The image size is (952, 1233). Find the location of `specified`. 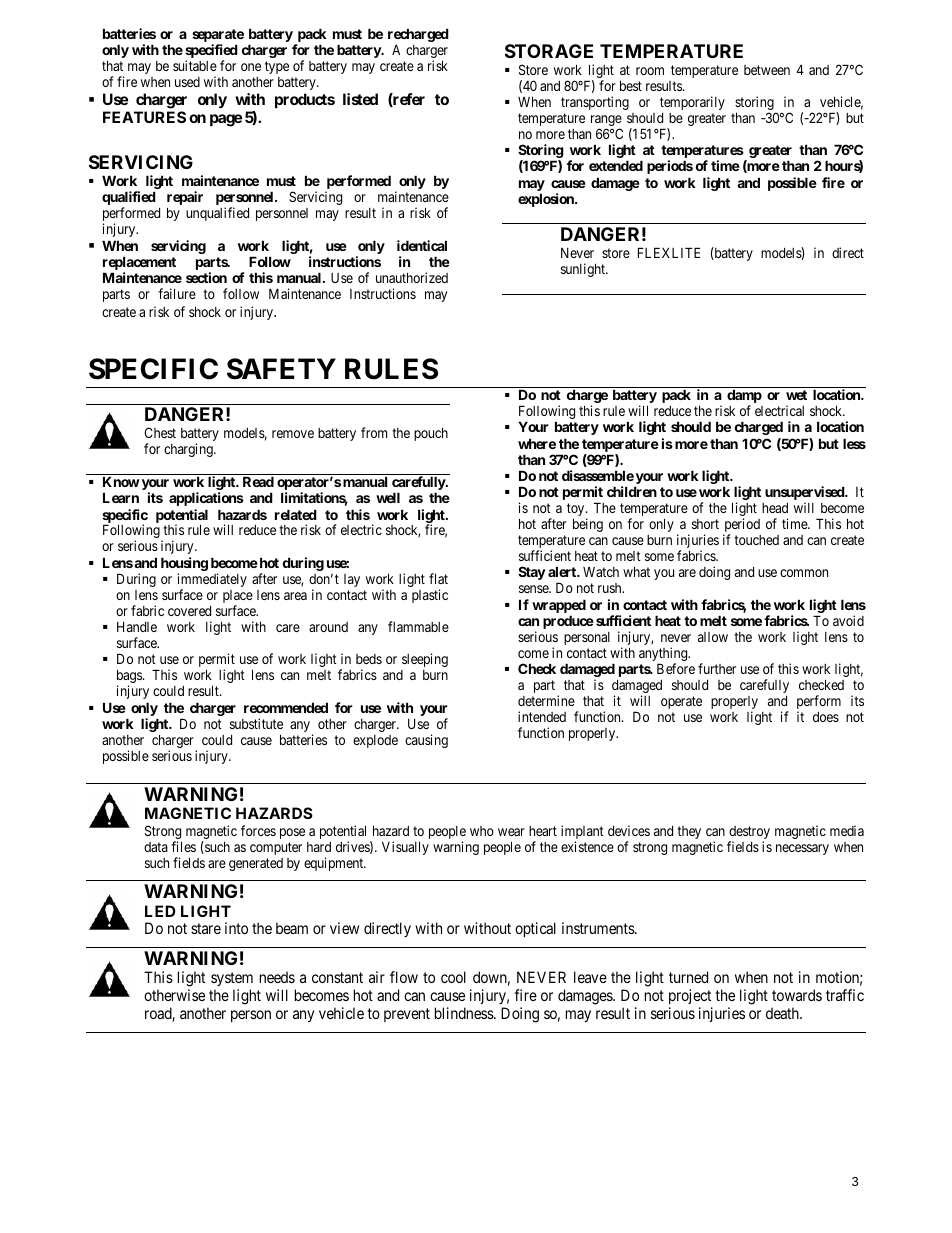

specified is located at coordinates (211, 52).
